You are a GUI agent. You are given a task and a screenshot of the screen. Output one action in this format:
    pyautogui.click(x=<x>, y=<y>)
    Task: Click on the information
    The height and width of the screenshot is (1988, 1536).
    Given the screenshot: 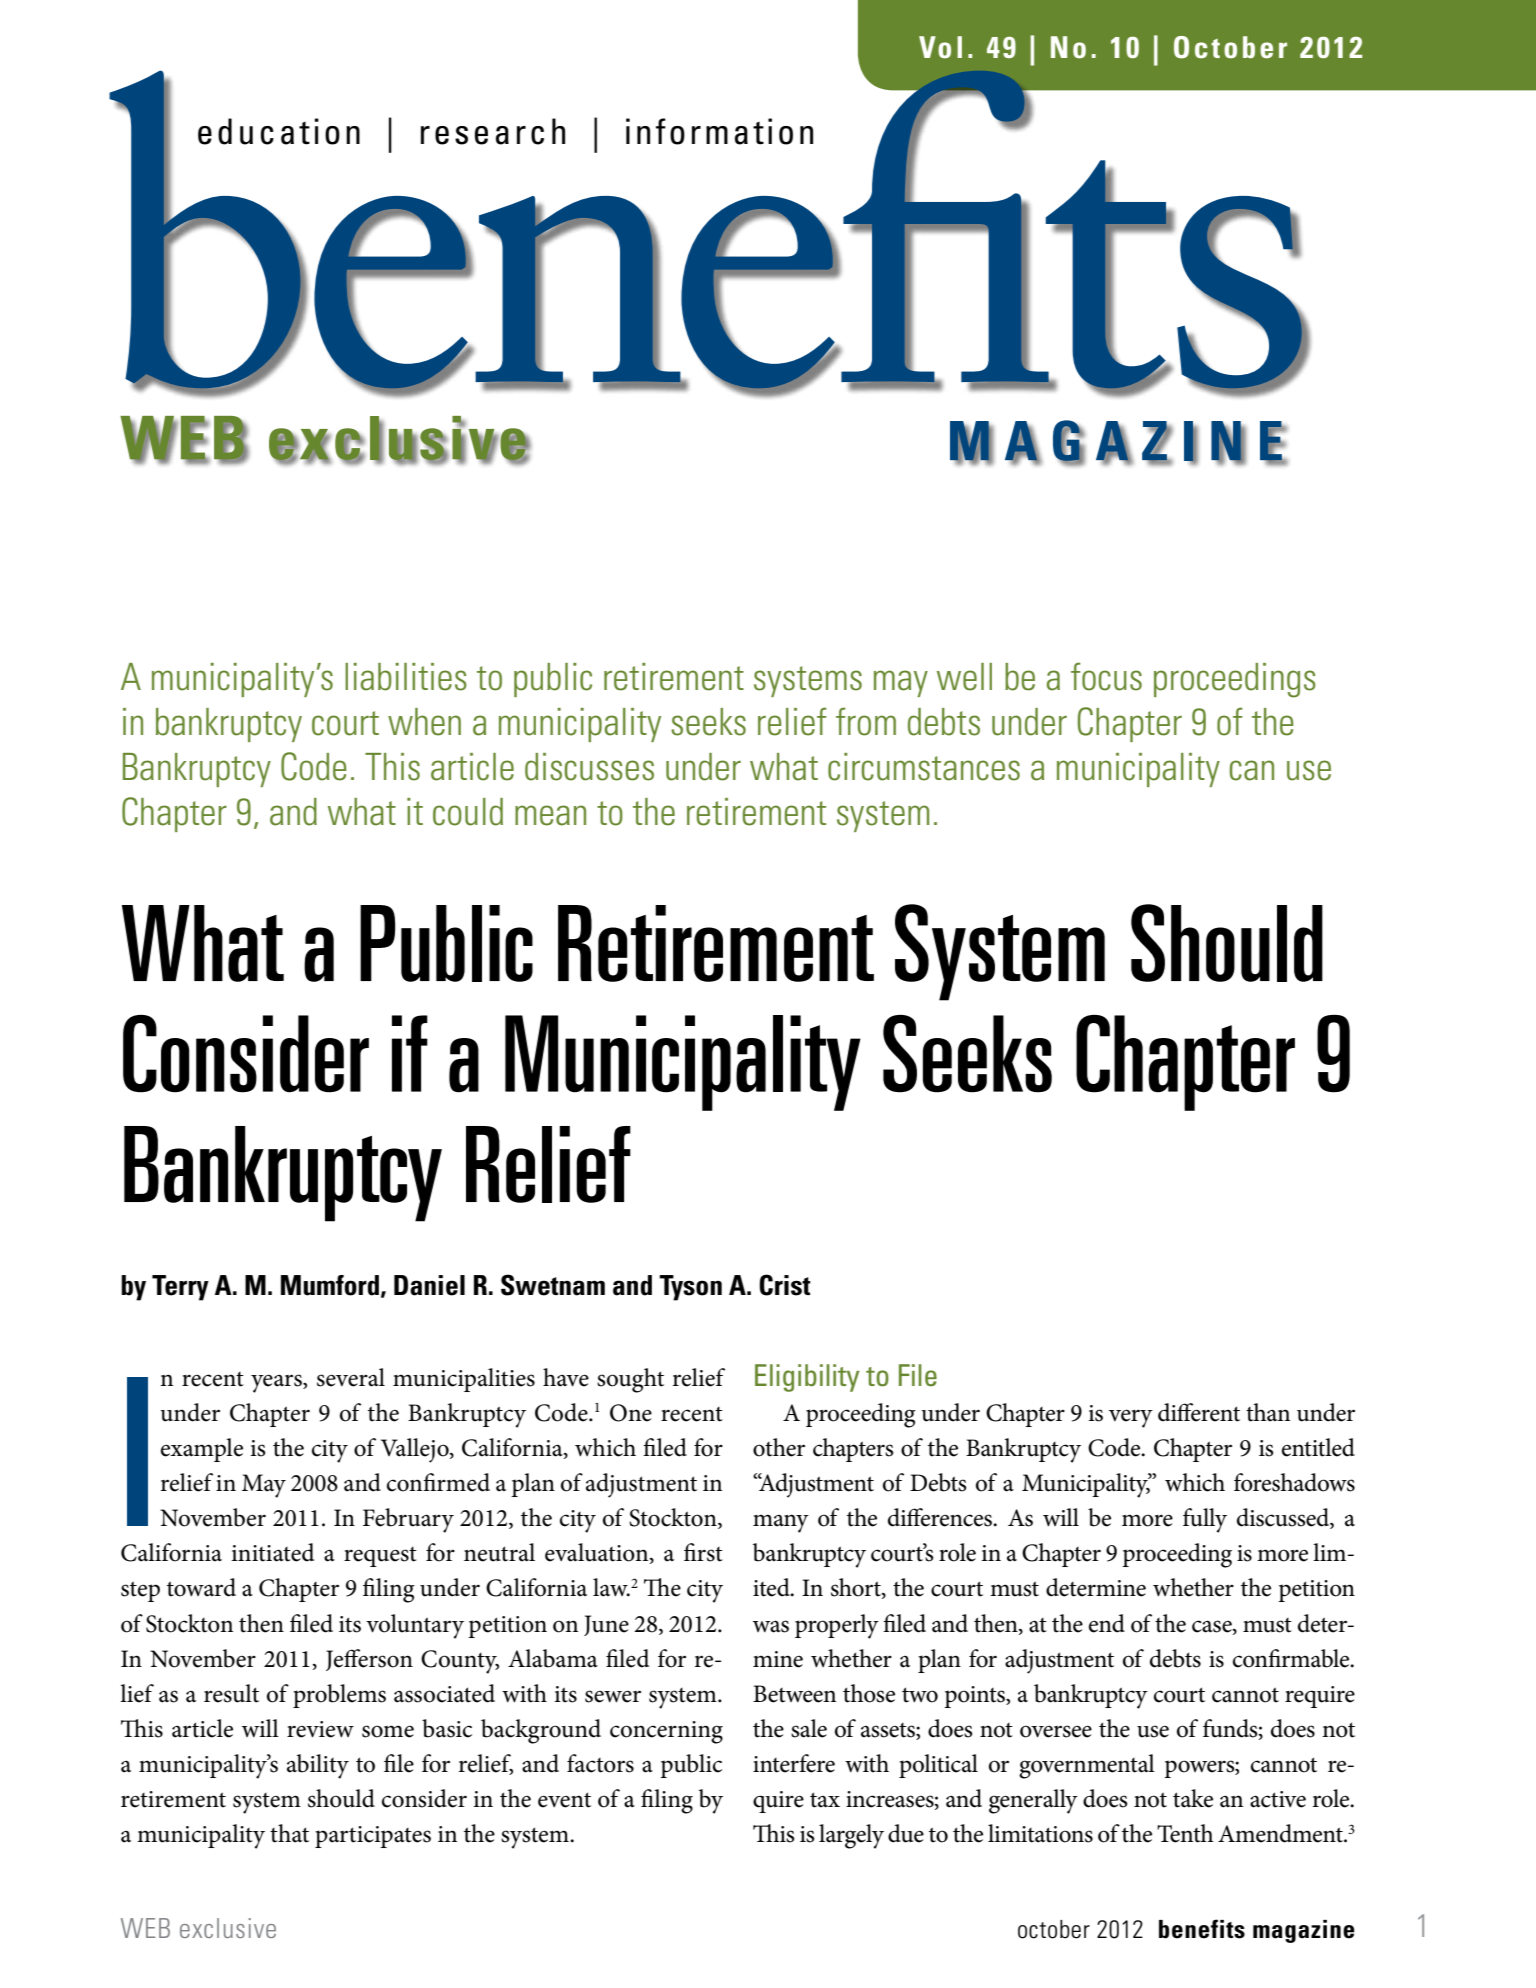 What is the action you would take?
    pyautogui.click(x=719, y=131)
